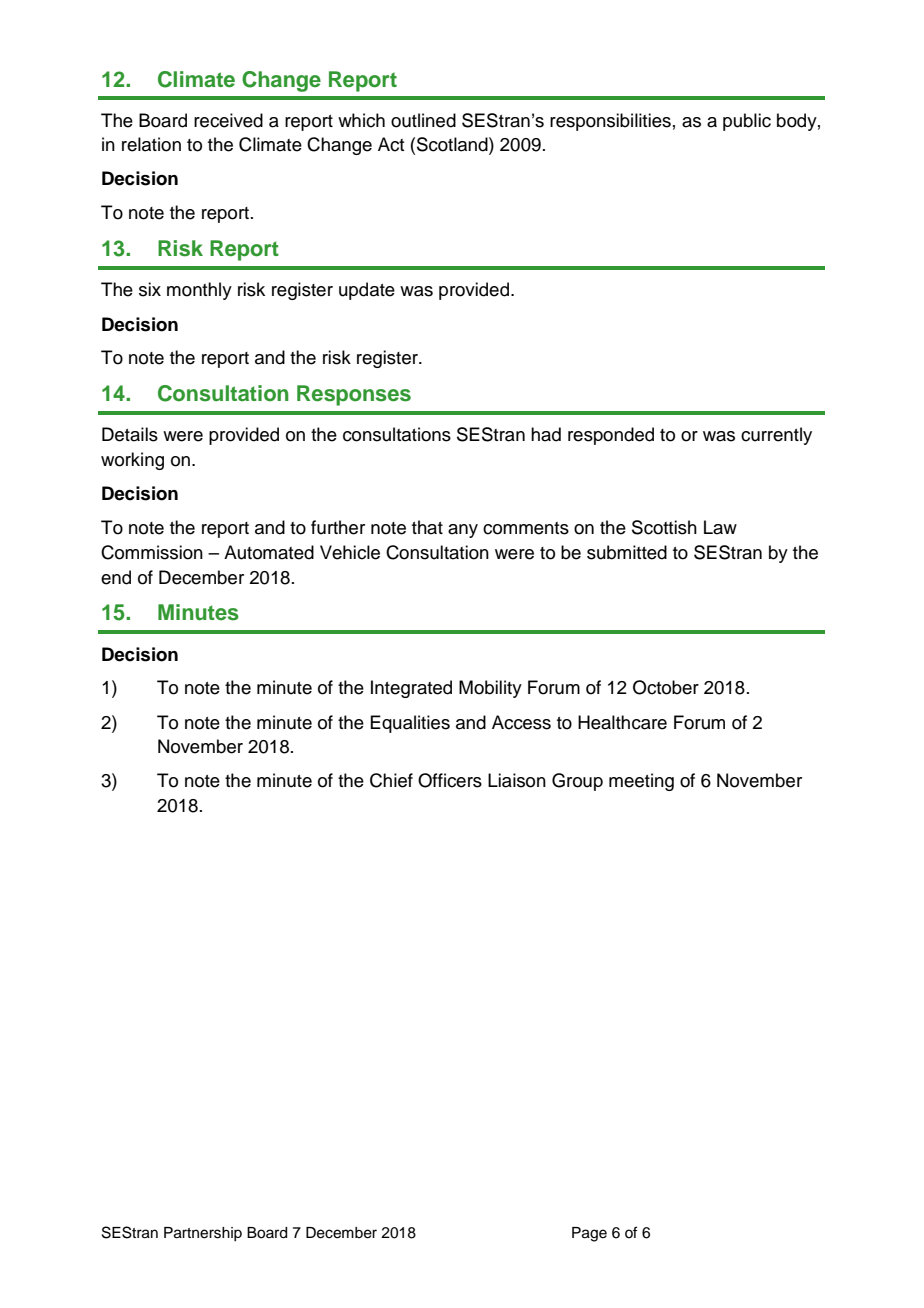 Image resolution: width=924 pixels, height=1308 pixels. What do you see at coordinates (641, 782) in the screenshot?
I see `meeting` at bounding box center [641, 782].
